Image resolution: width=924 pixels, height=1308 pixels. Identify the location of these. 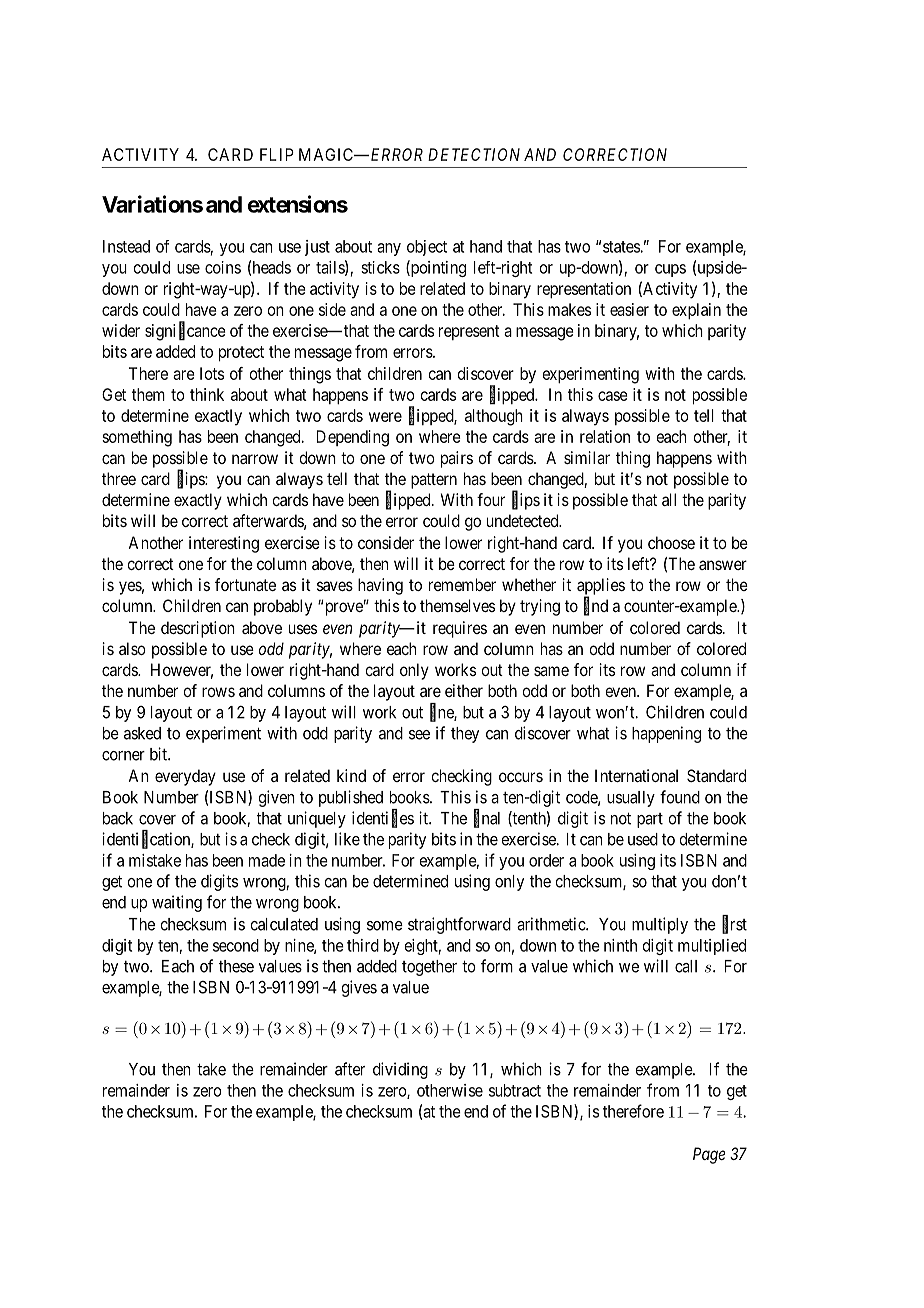
(236, 966).
